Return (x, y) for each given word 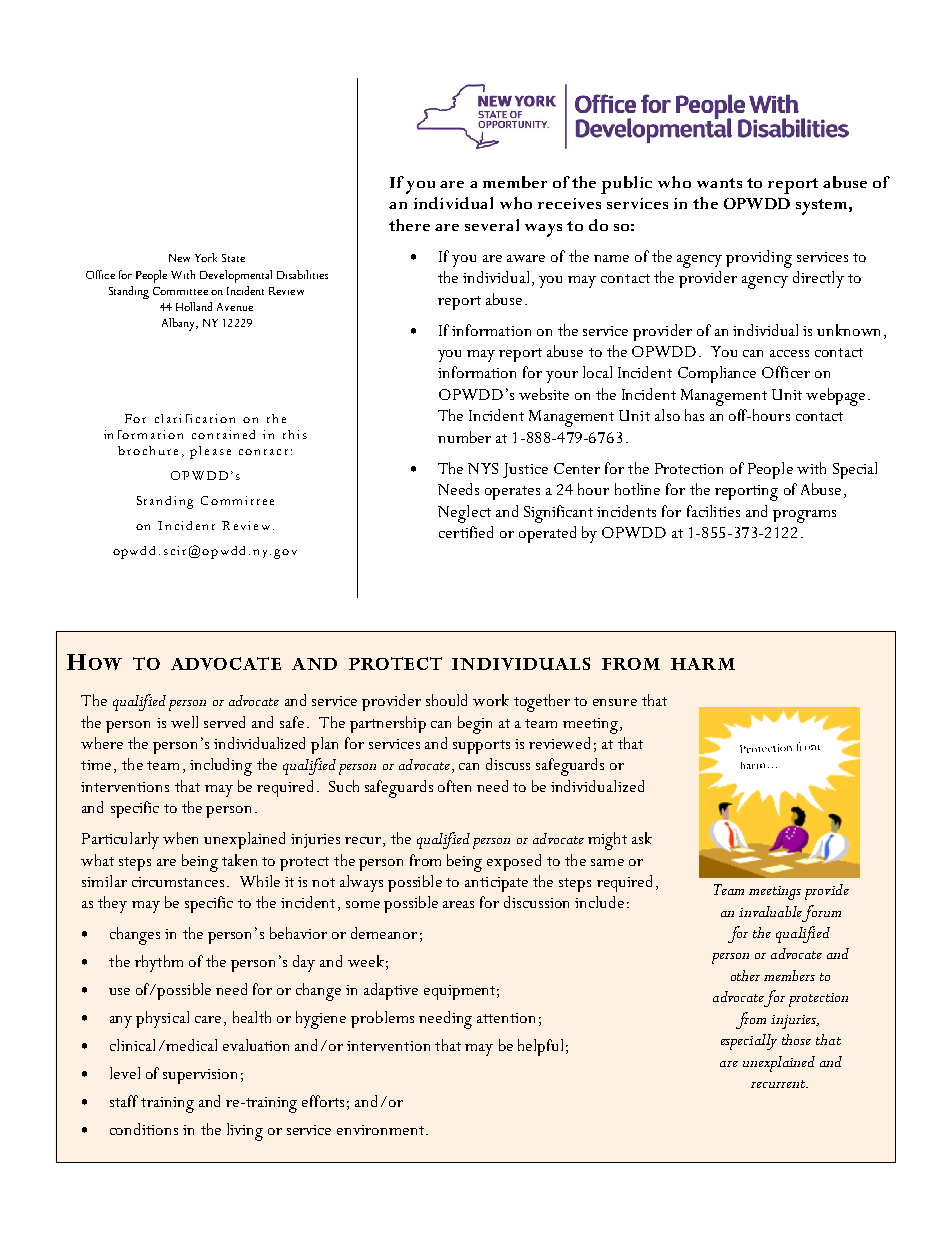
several (492, 225)
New (179, 258)
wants (719, 183)
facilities (713, 511)
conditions (144, 1129)
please (210, 452)
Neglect (464, 514)
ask (642, 838)
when (180, 838)
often (454, 786)
